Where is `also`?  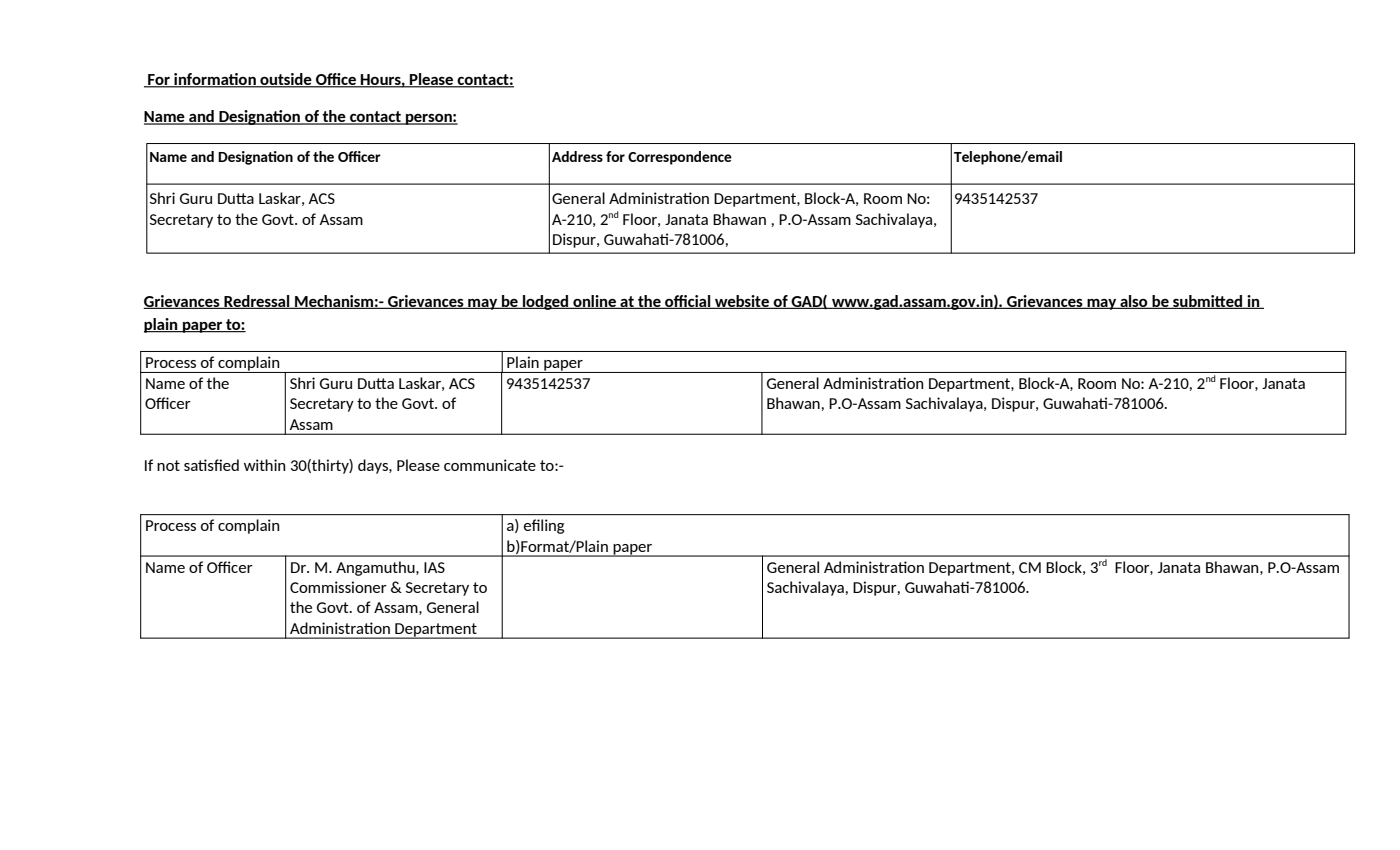
also is located at coordinates (1134, 302).
